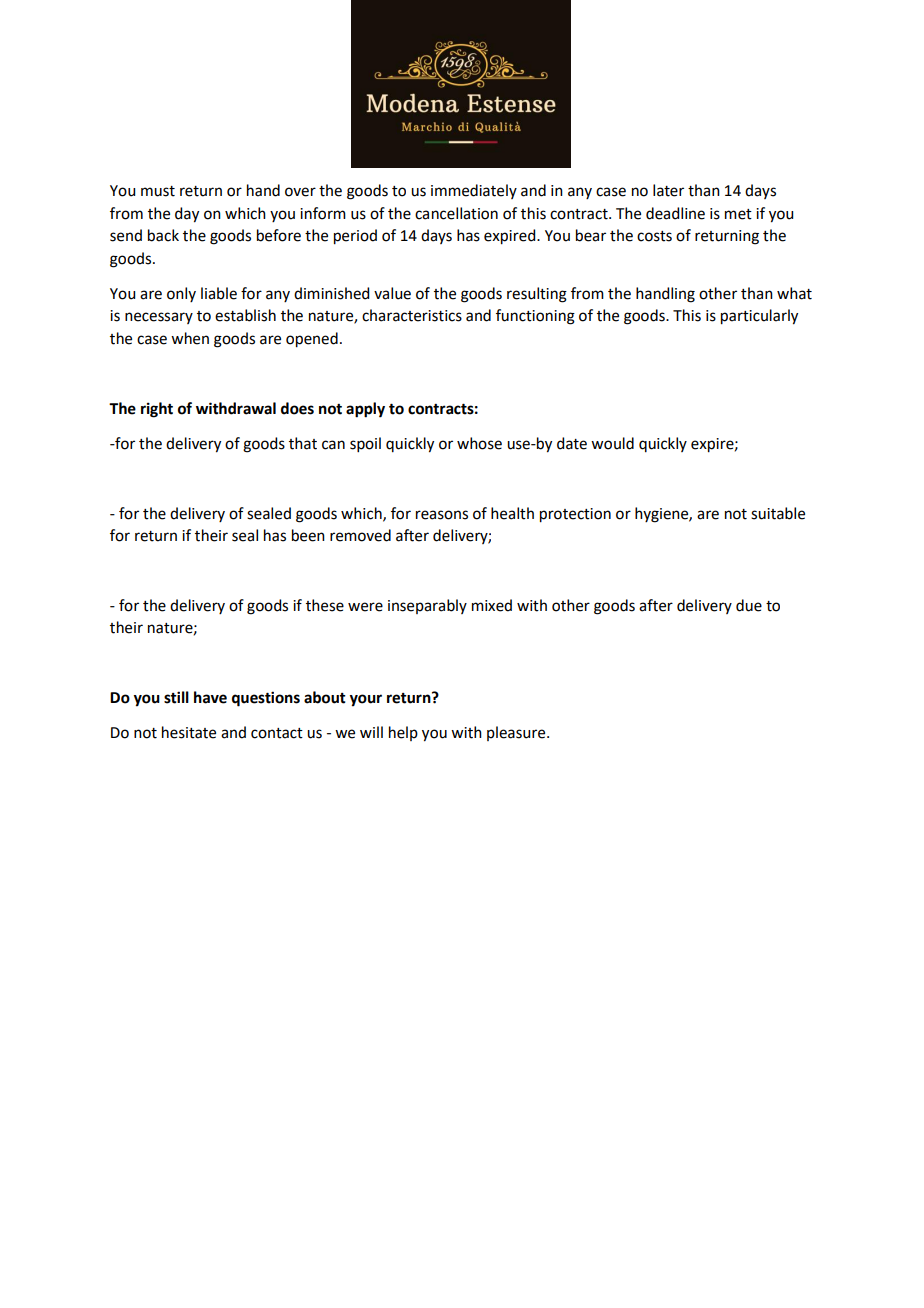 The height and width of the page is (1308, 924). What do you see at coordinates (189, 732) in the page?
I see `hesitate` at bounding box center [189, 732].
